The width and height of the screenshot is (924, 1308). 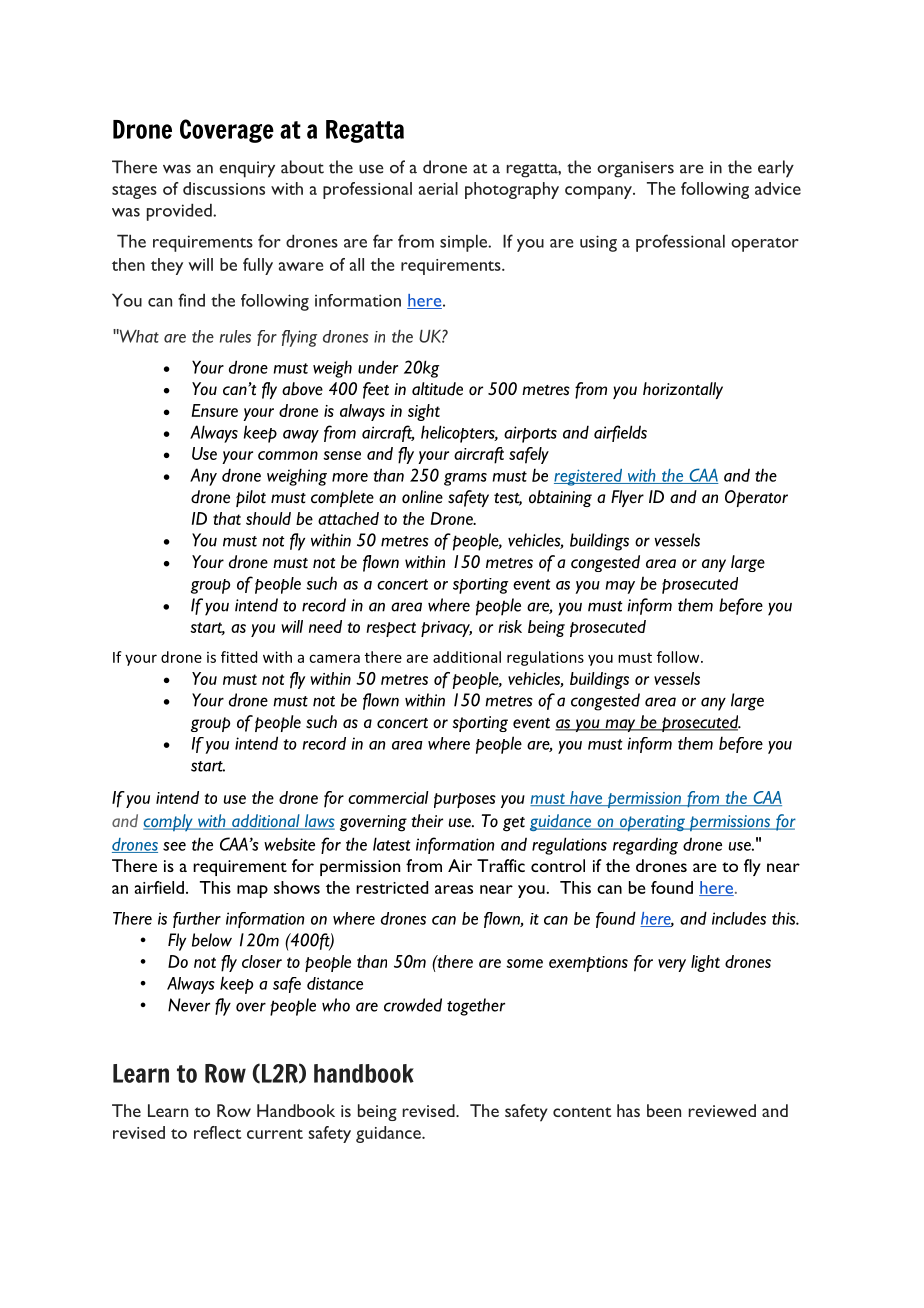 What do you see at coordinates (683, 390) in the screenshot?
I see `horizontally` at bounding box center [683, 390].
